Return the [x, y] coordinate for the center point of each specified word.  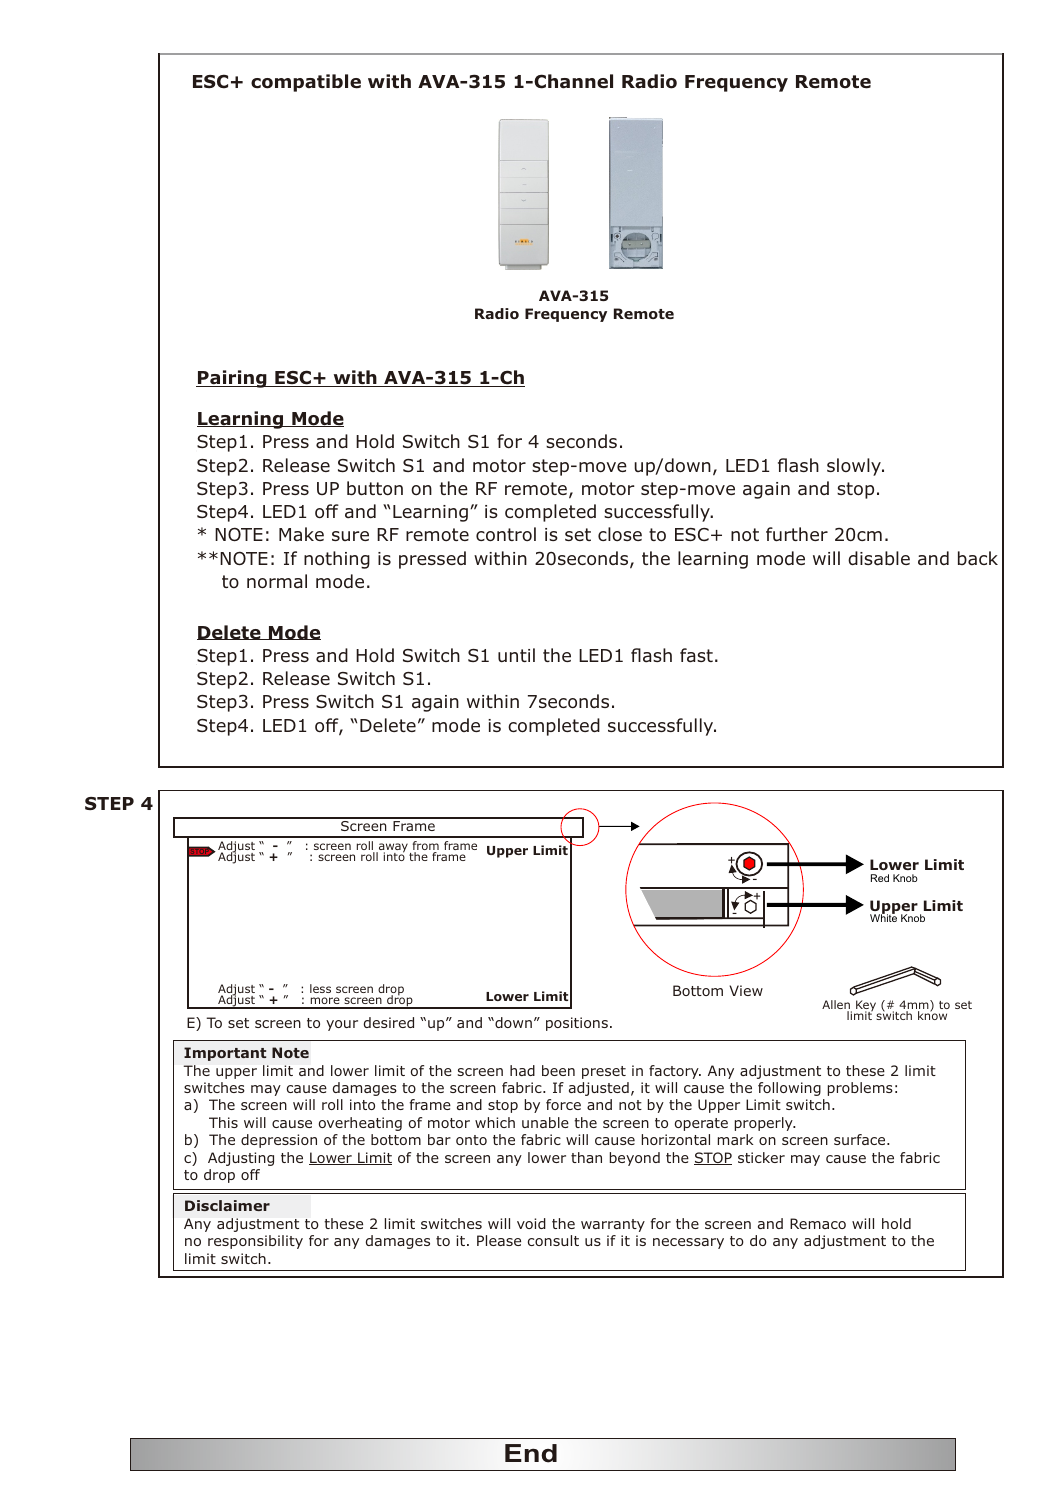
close [620, 534]
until [516, 655]
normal [277, 581]
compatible [306, 83]
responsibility [255, 1242]
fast [696, 655]
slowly [855, 467]
